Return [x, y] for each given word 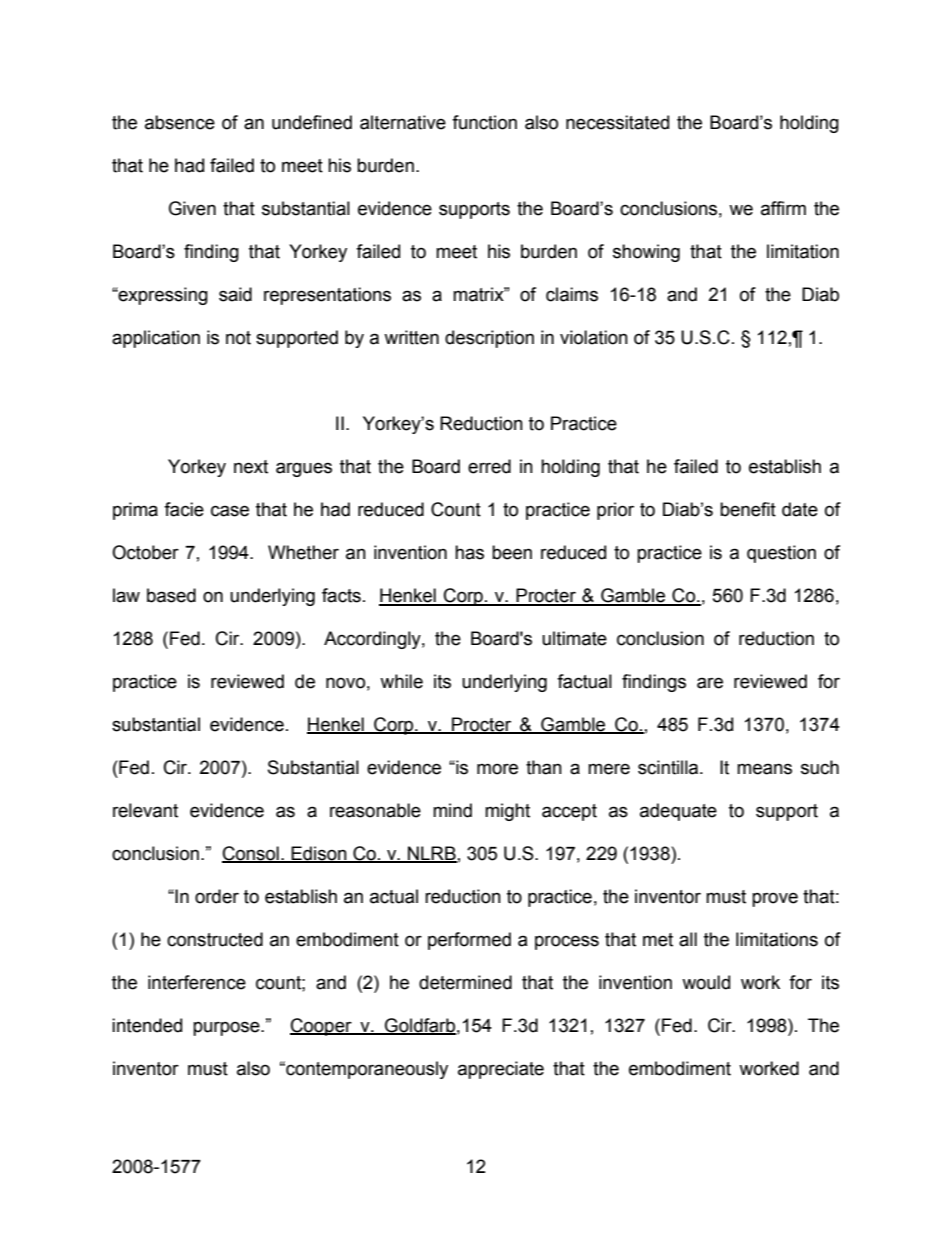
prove [775, 899]
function [484, 122]
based [171, 595]
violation [594, 337]
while [401, 681]
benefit [748, 509]
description [489, 339]
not [238, 338]
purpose [227, 1028]
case [230, 511]
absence [180, 122]
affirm [783, 208]
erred [489, 466]
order [217, 896]
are [710, 683]
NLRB [431, 854]
